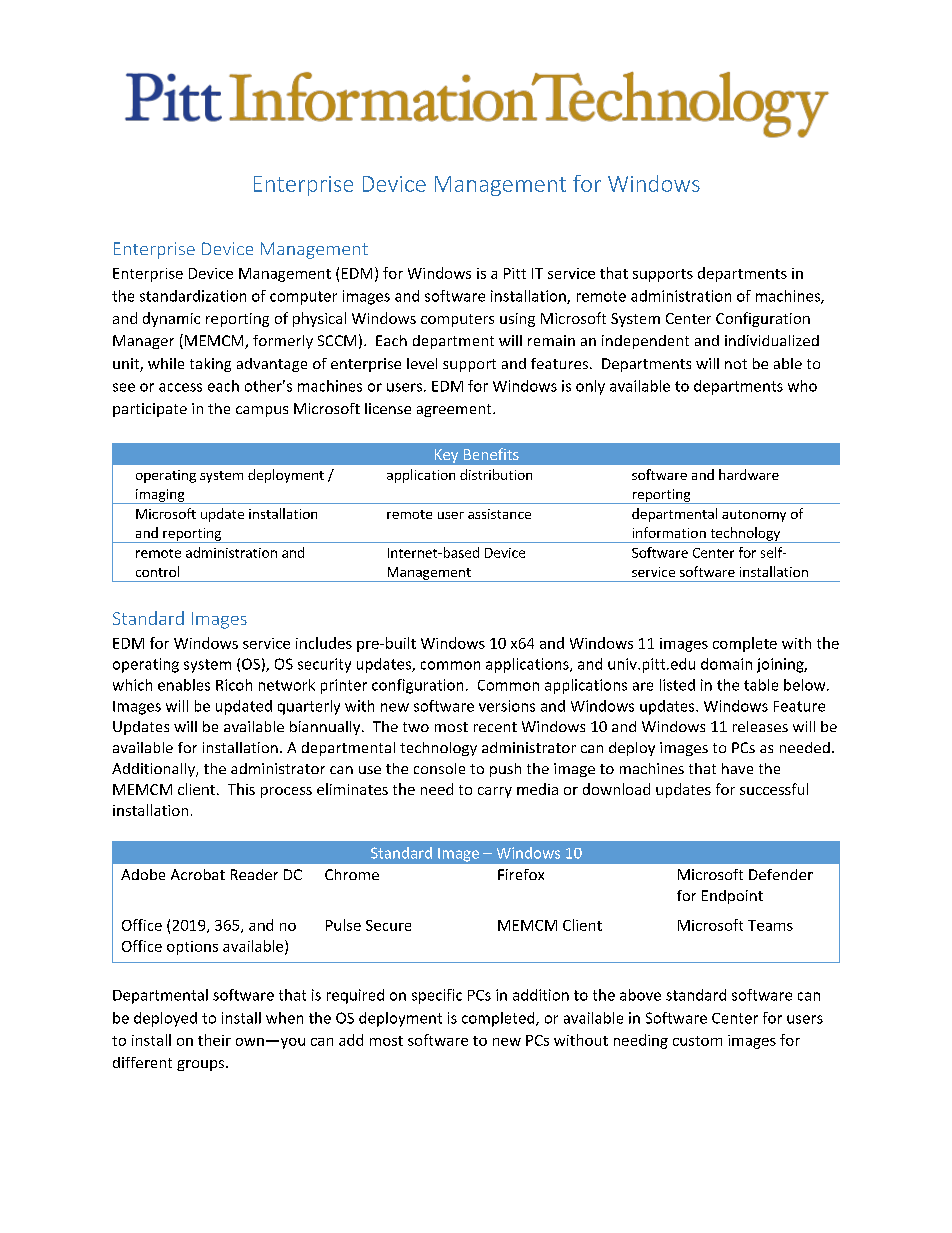 Image resolution: width=952 pixels, height=1233 pixels. Describe the element at coordinates (496, 474) in the image. I see `distribution` at that location.
